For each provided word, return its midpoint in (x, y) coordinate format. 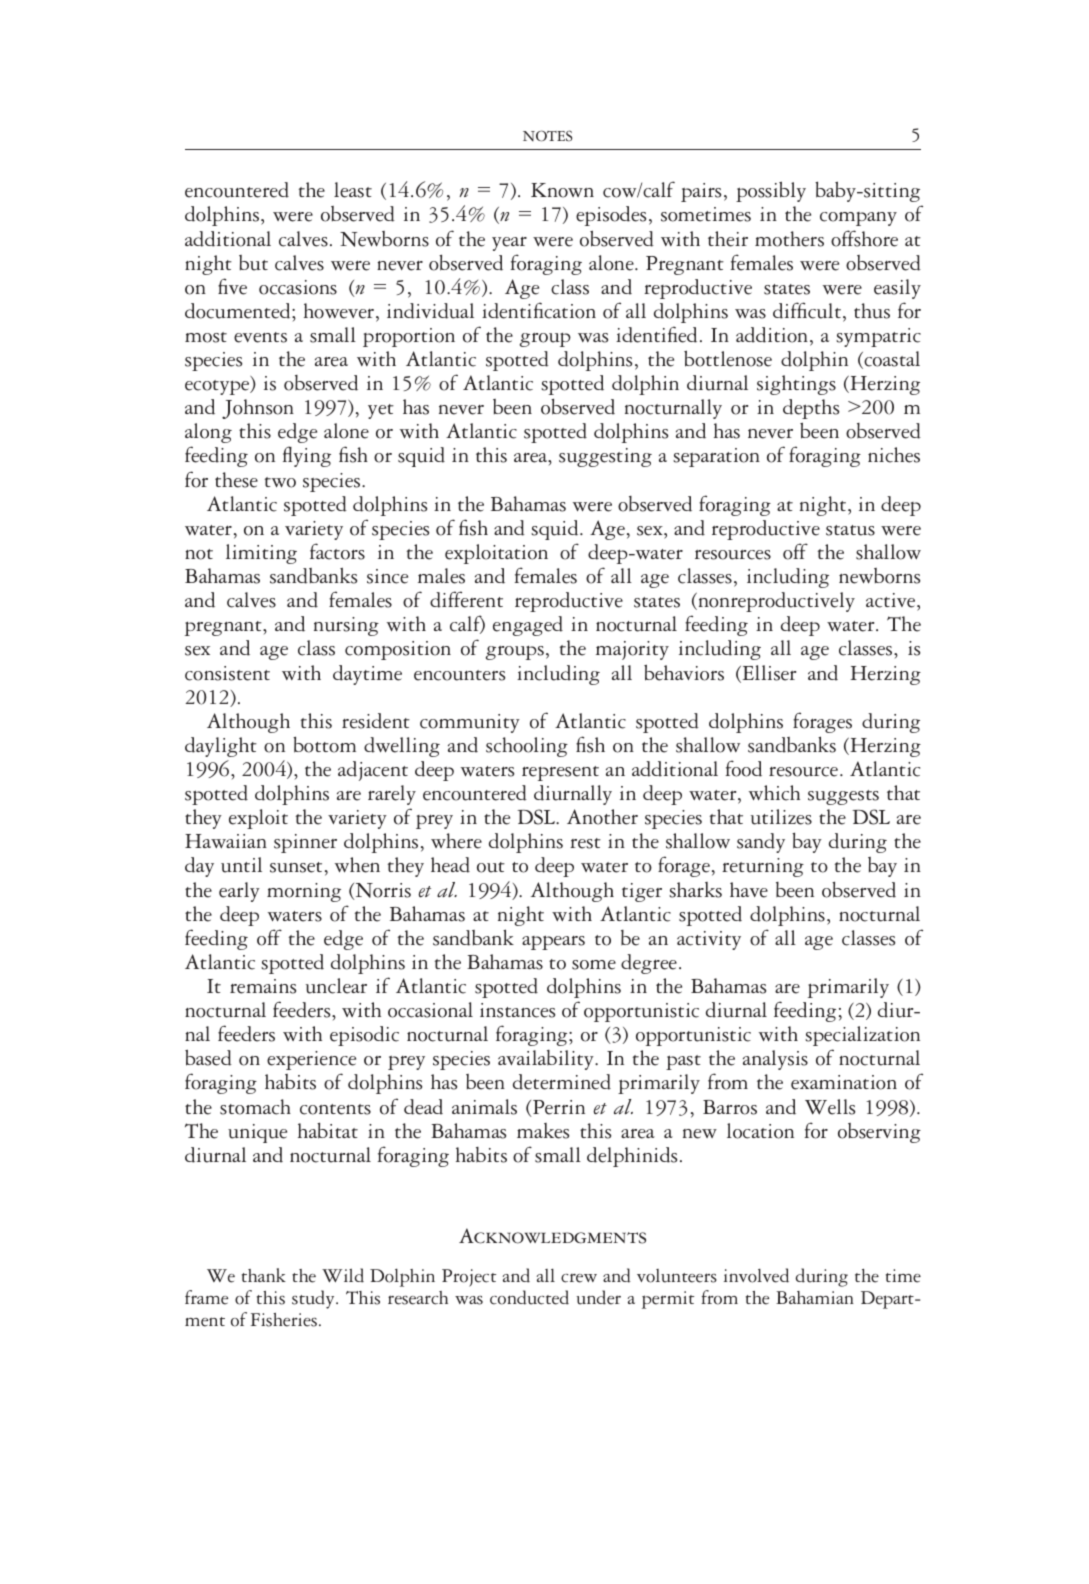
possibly (771, 191)
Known (562, 190)
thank (264, 1275)
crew (579, 1278)
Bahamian (815, 1297)
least (353, 190)
